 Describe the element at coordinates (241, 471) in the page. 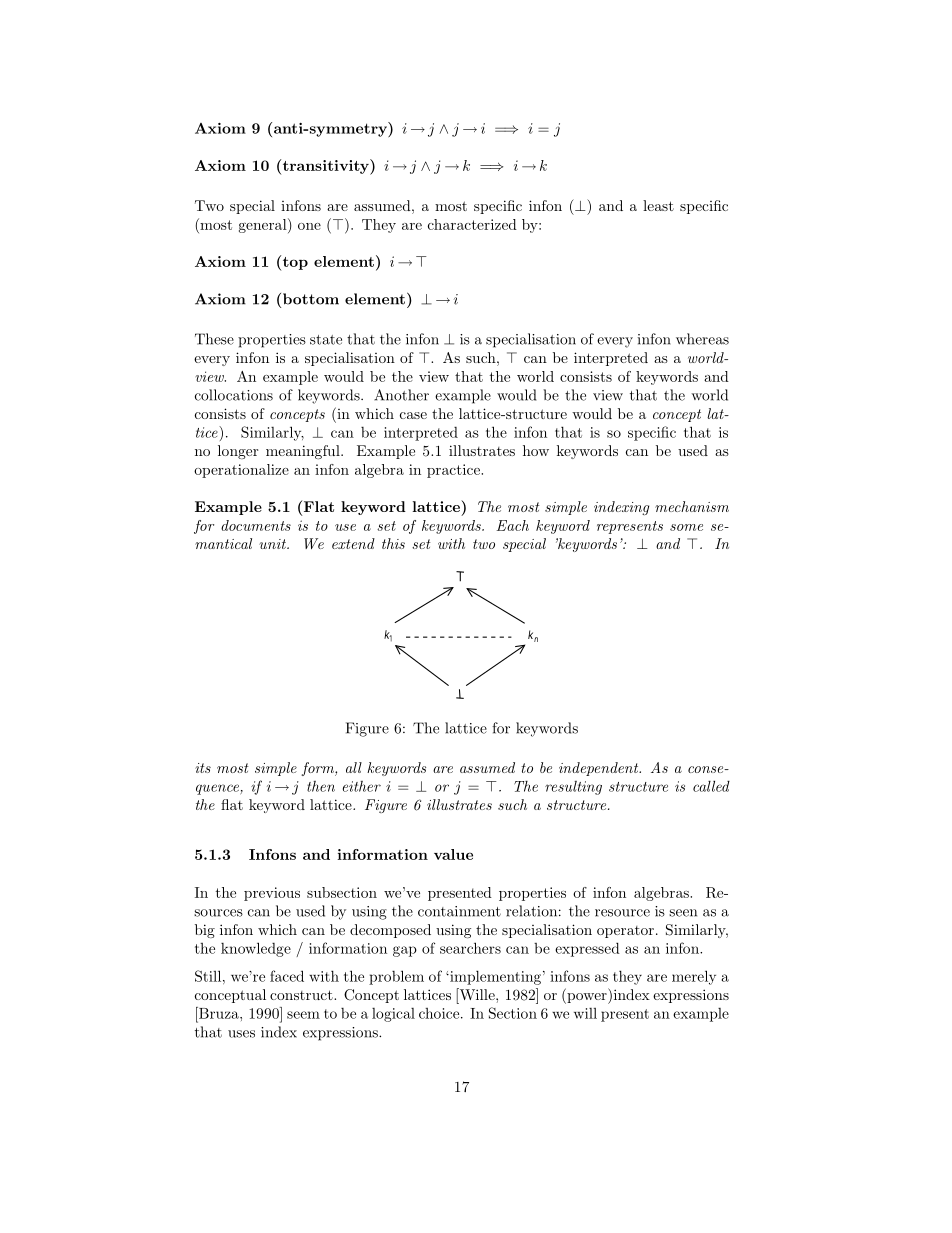

I see `operationalize` at that location.
